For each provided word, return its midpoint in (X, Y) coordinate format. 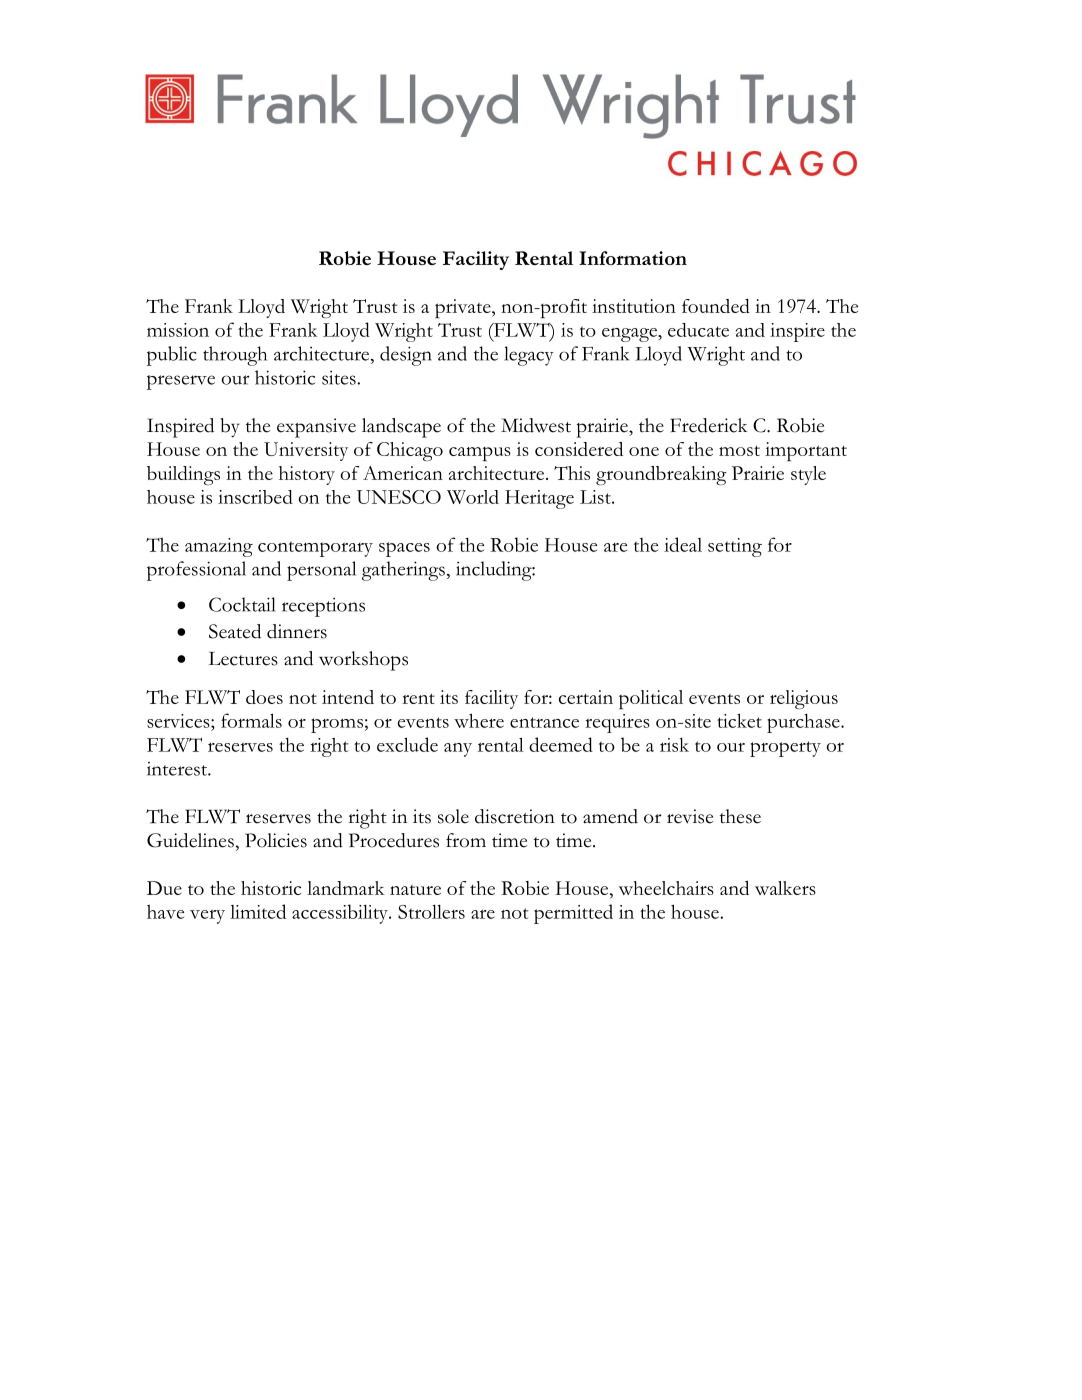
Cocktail (242, 604)
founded (716, 306)
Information (633, 258)
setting (735, 547)
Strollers (431, 912)
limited (258, 911)
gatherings (403, 571)
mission (178, 330)
